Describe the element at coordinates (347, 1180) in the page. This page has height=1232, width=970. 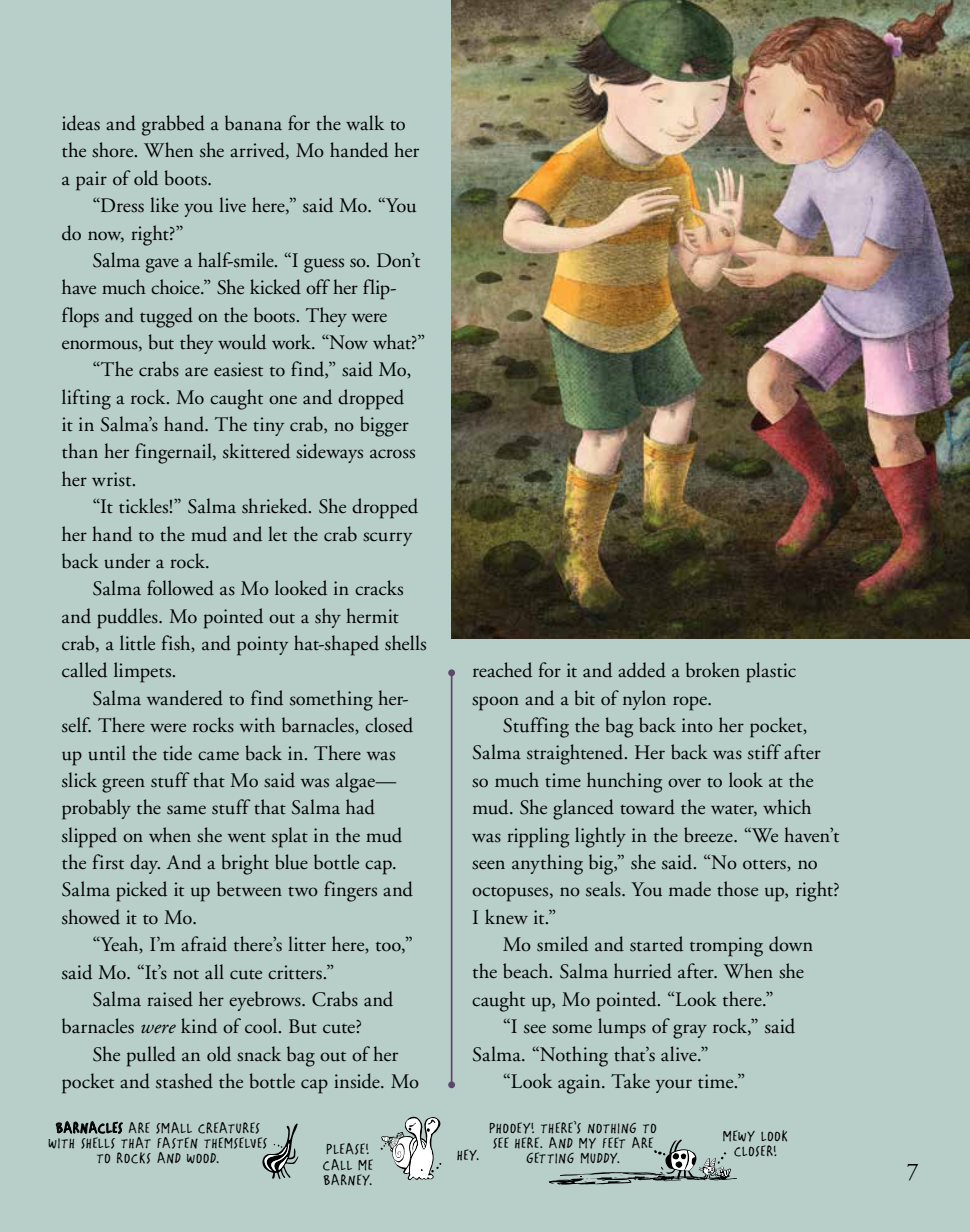
I see `BARNEY` at that location.
